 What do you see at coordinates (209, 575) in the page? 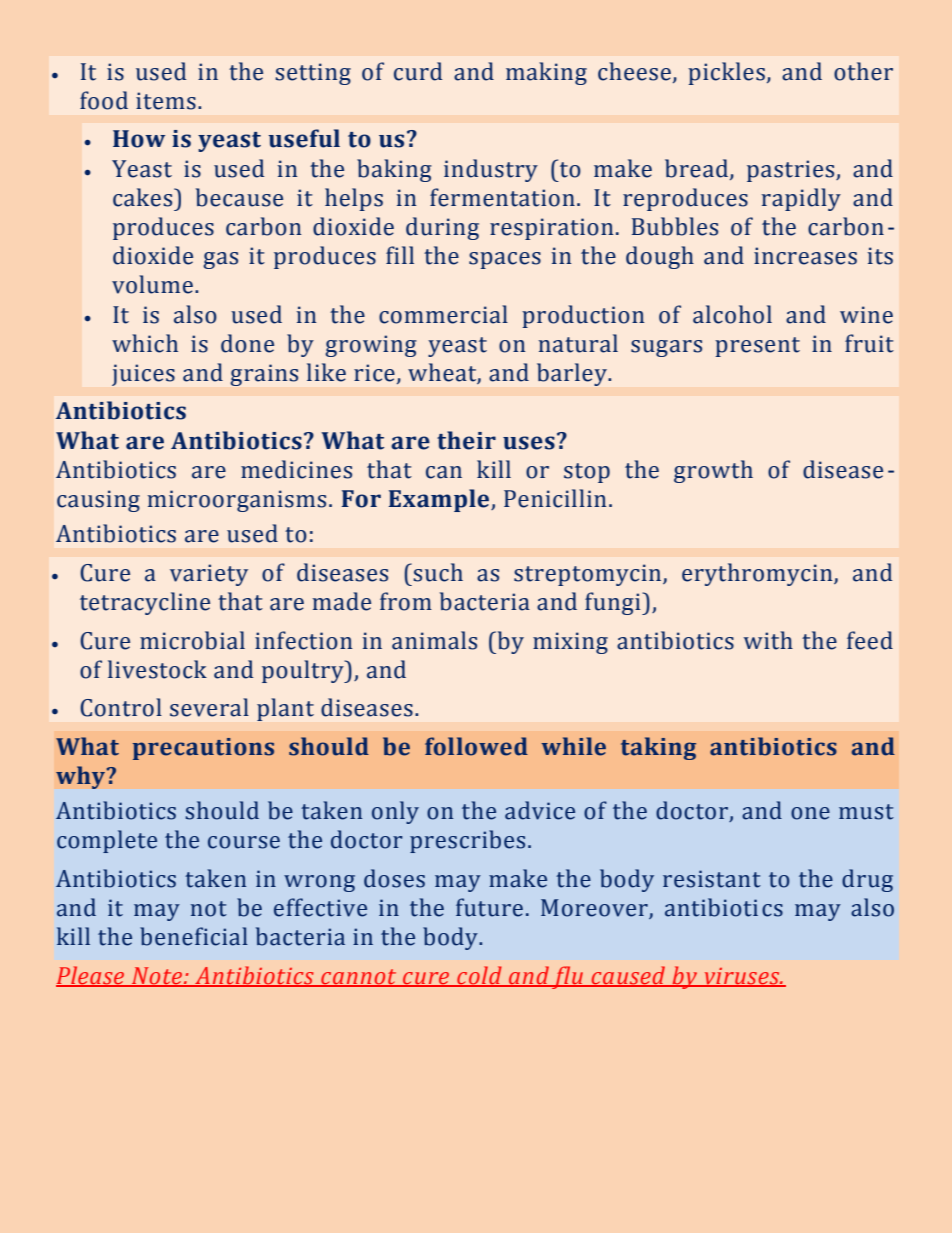
I see `variety` at bounding box center [209, 575].
